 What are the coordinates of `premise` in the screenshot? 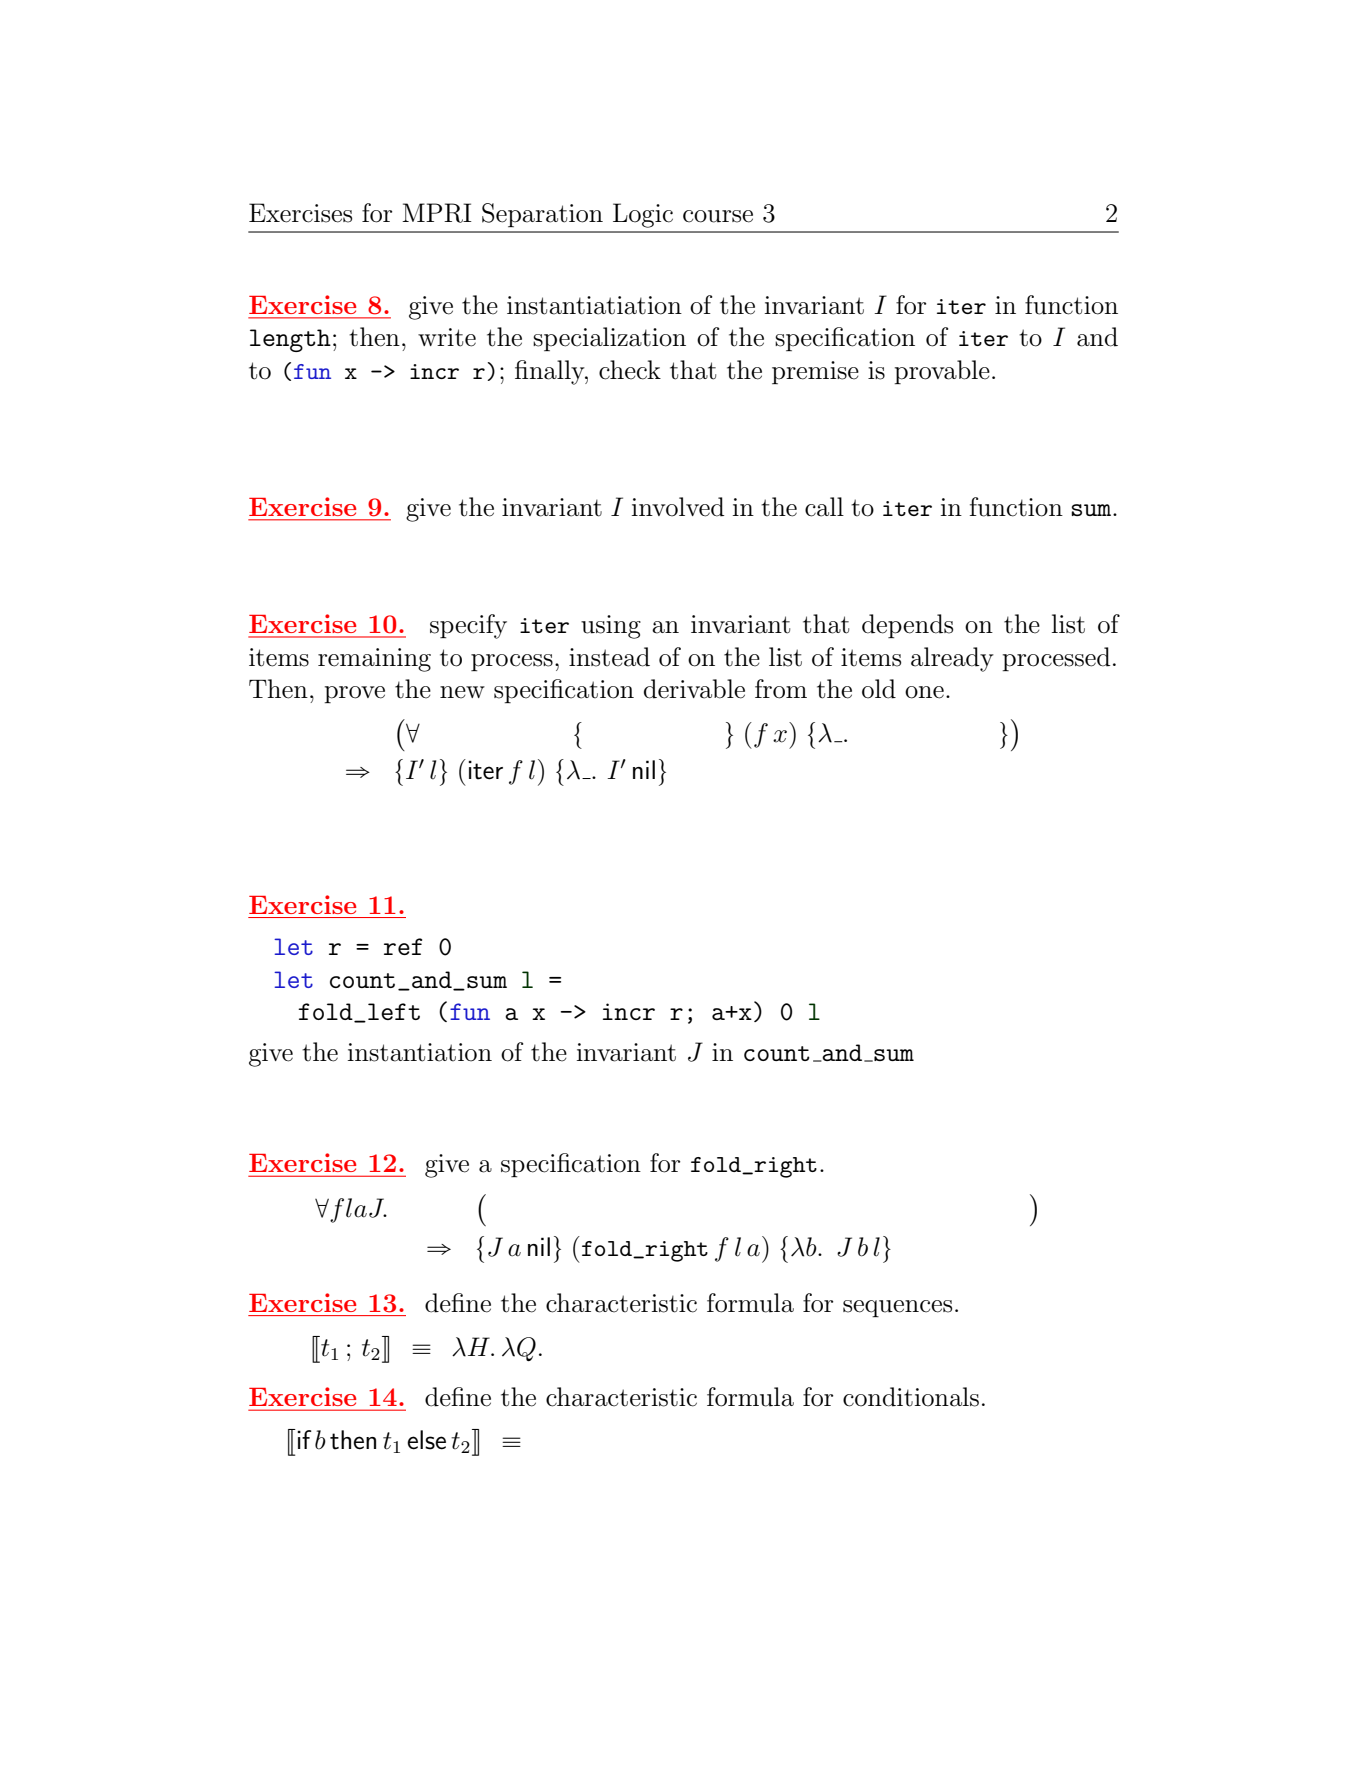 It's located at (815, 372).
